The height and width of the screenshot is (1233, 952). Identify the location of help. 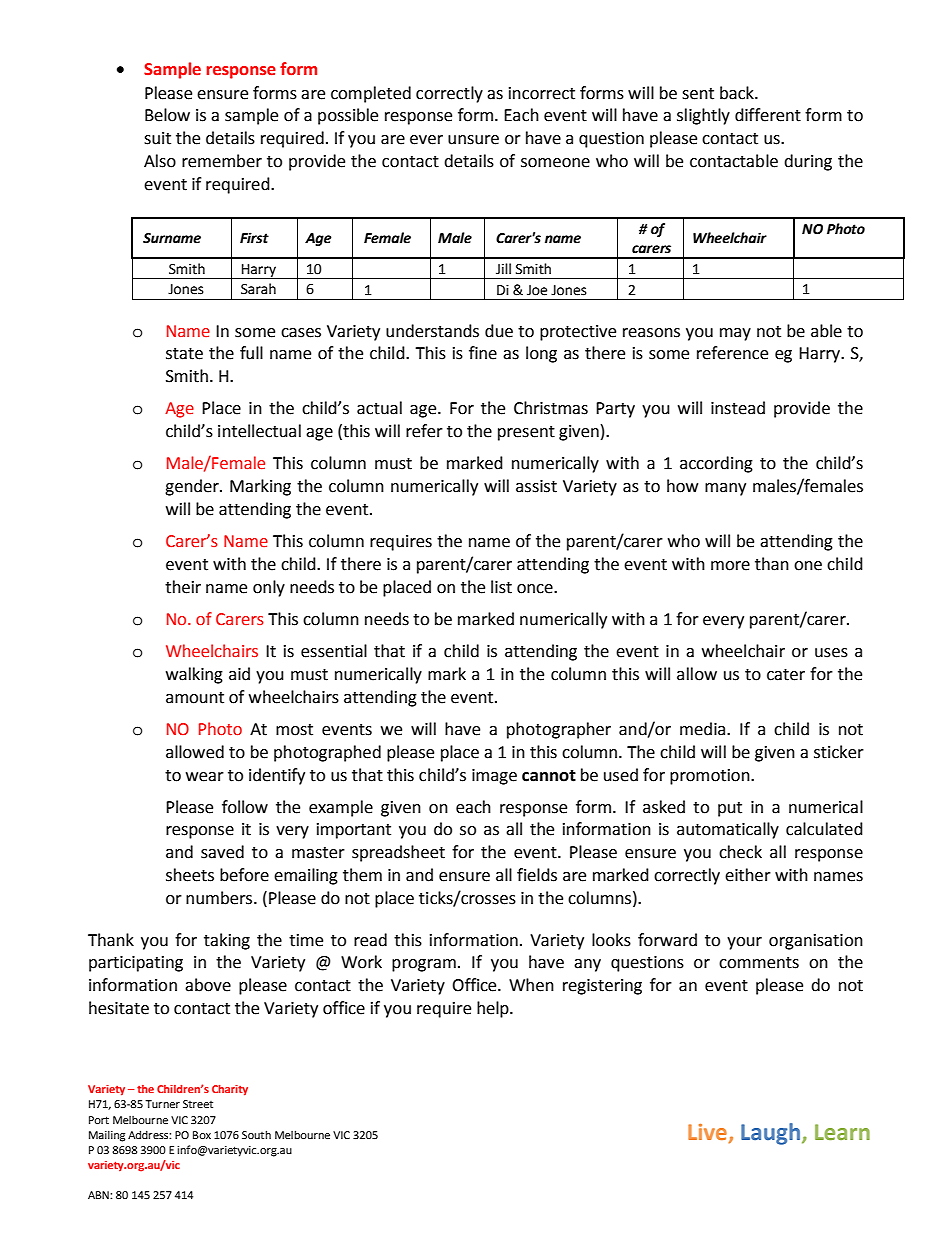
(494, 1009).
